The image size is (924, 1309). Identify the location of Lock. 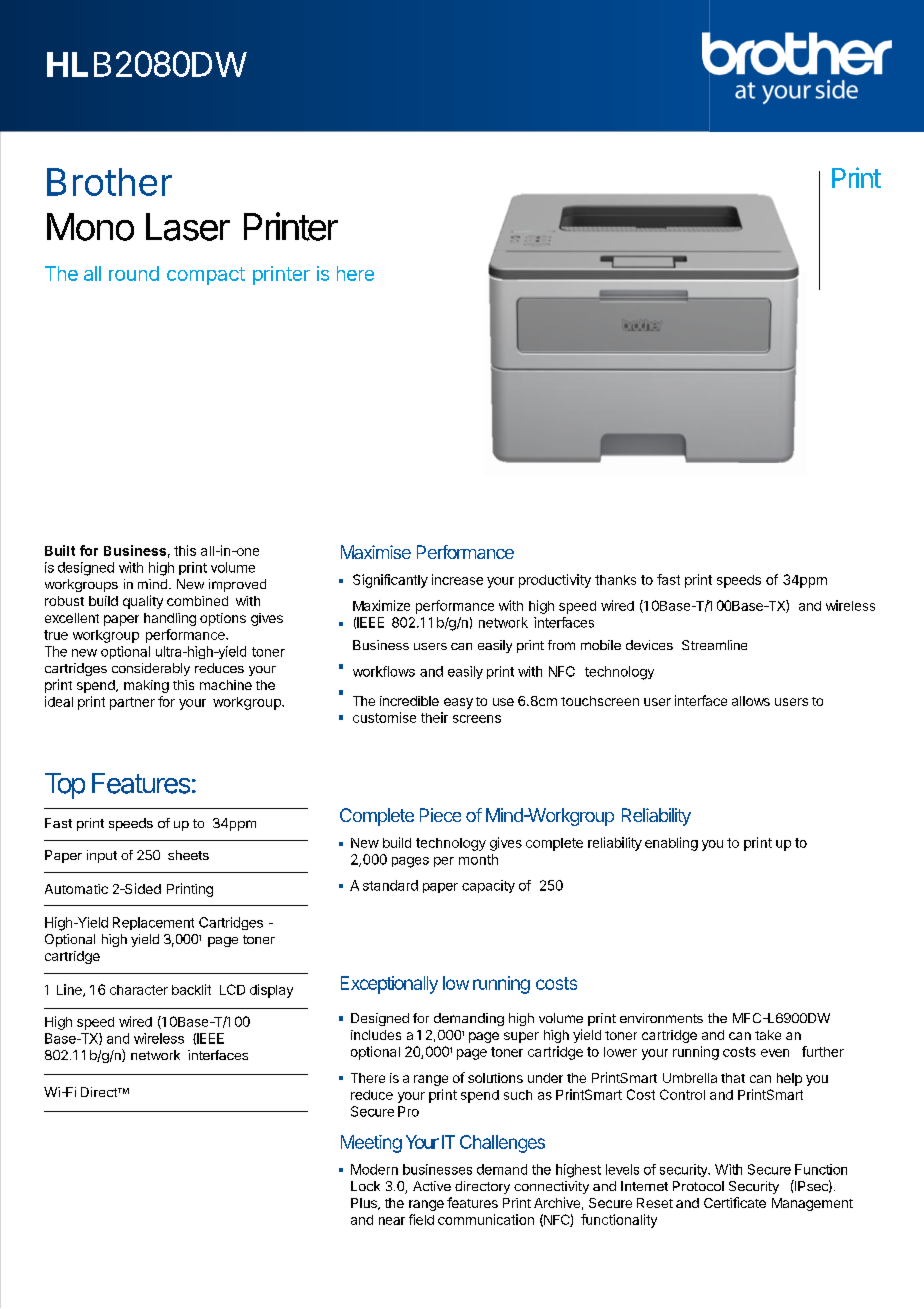
(365, 1186).
